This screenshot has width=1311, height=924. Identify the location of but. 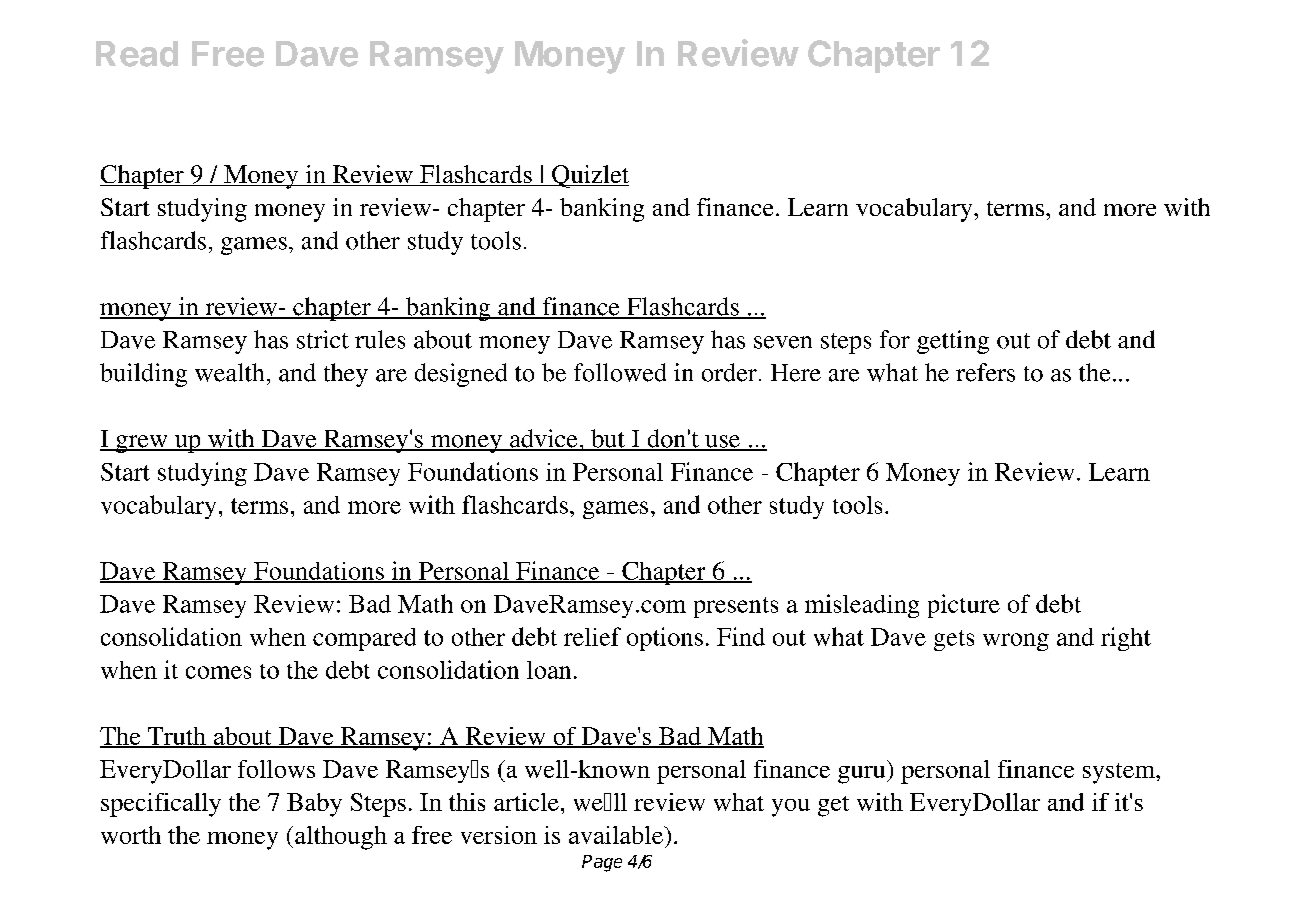
(608, 439).
